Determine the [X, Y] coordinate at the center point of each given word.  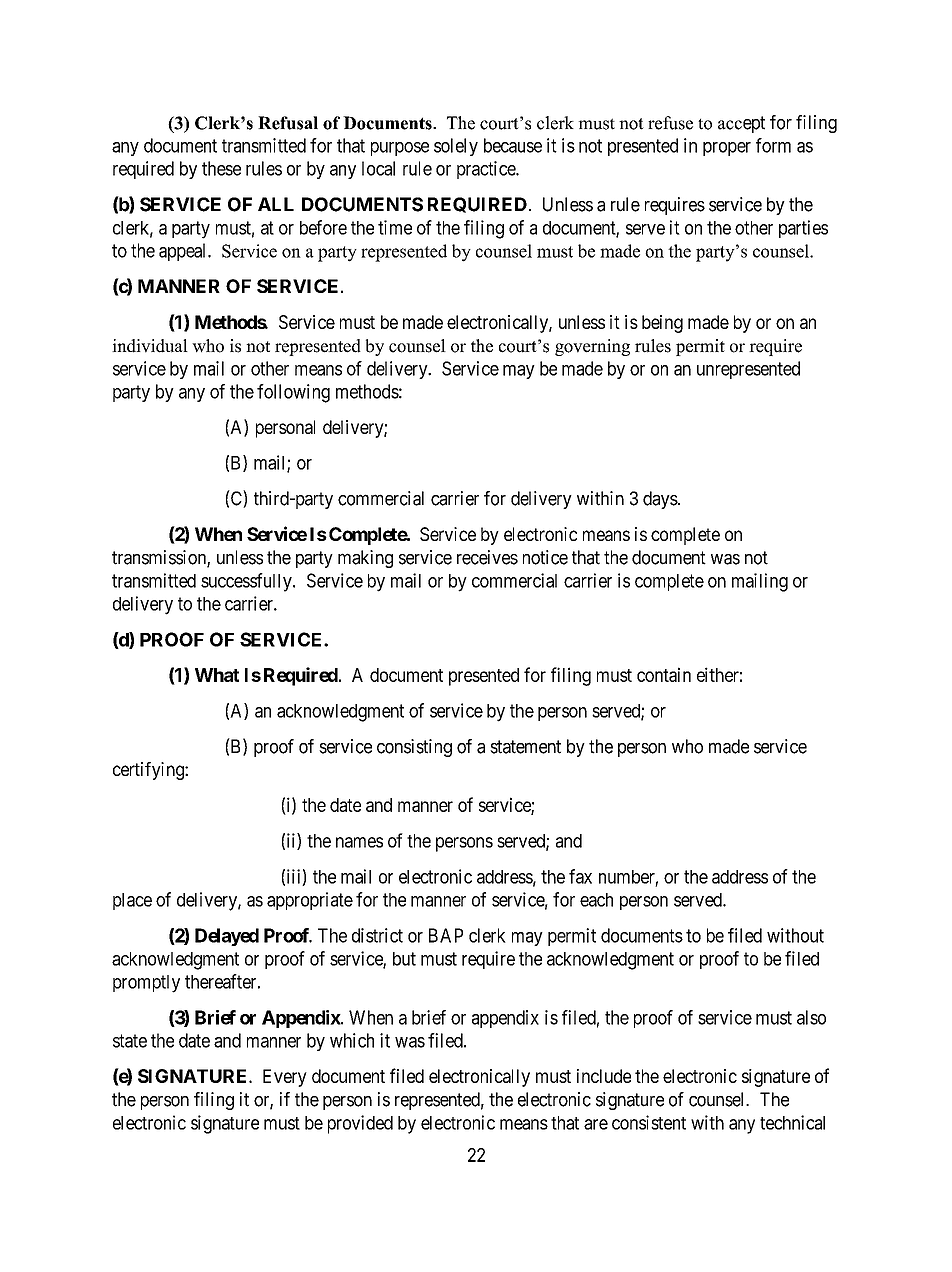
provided [360, 1124]
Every [285, 1078]
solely [456, 147]
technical [792, 1122]
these [221, 168]
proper [727, 149]
